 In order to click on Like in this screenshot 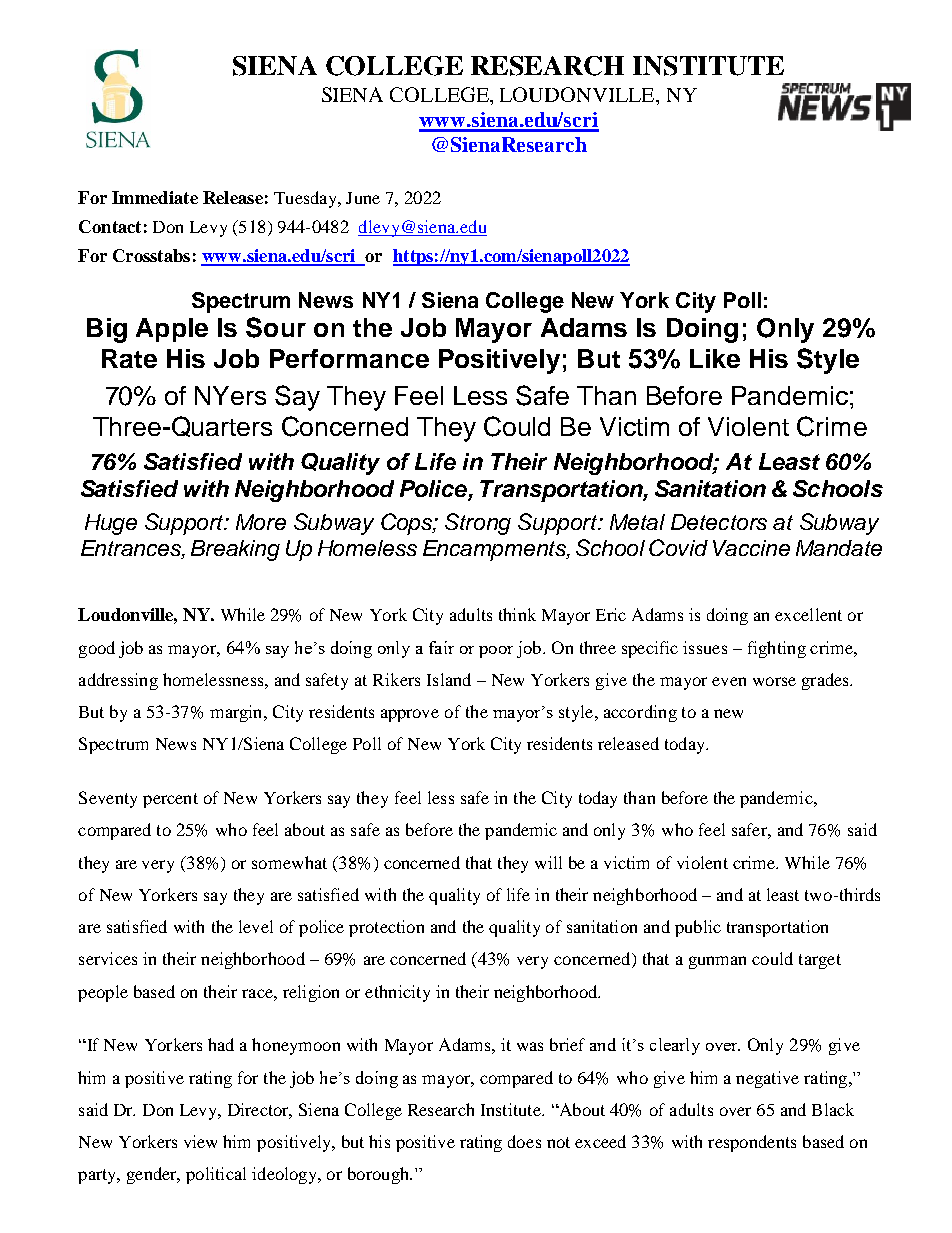, I will do `click(715, 358)`.
